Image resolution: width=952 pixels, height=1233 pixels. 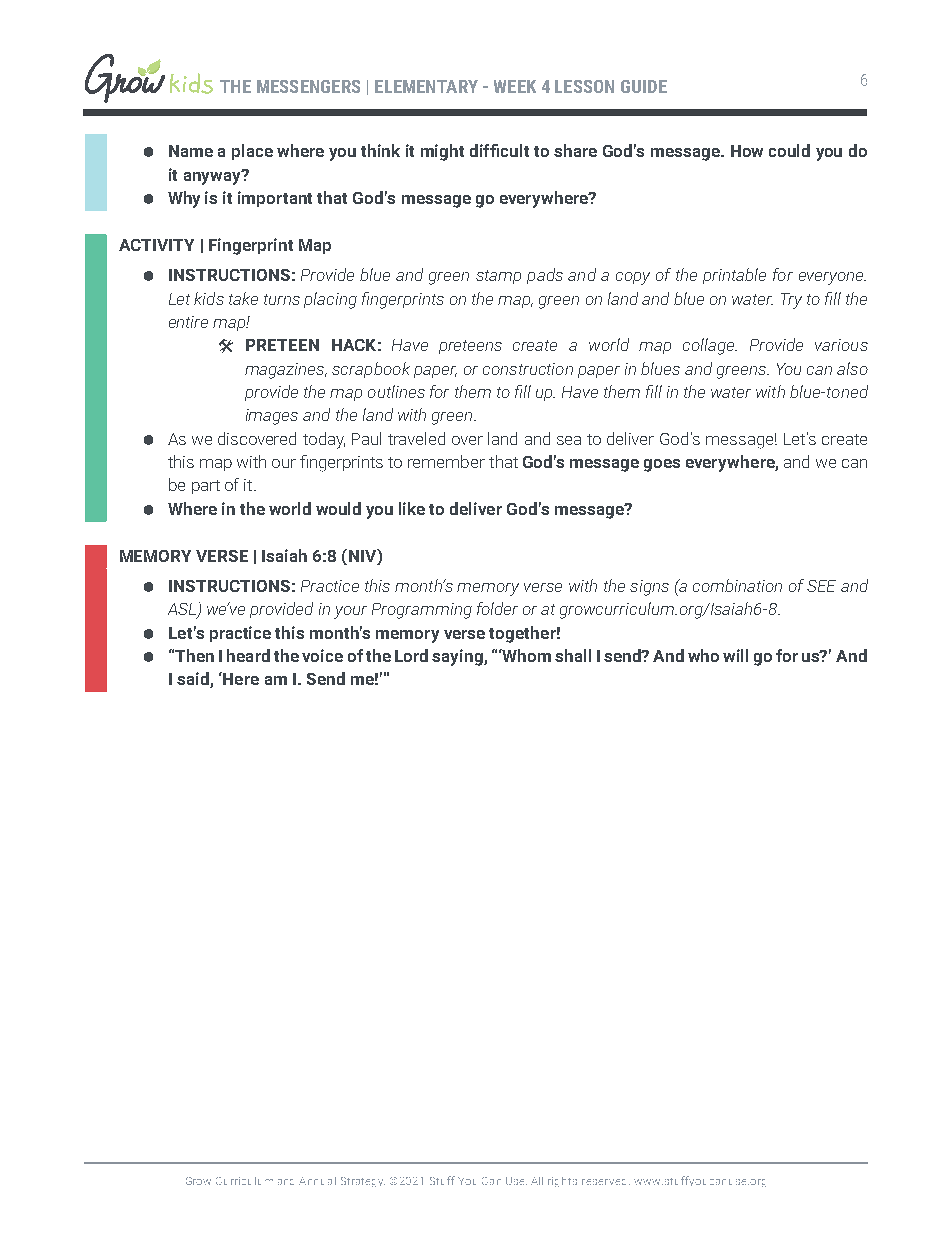 What do you see at coordinates (446, 461) in the screenshot?
I see `remember` at bounding box center [446, 461].
